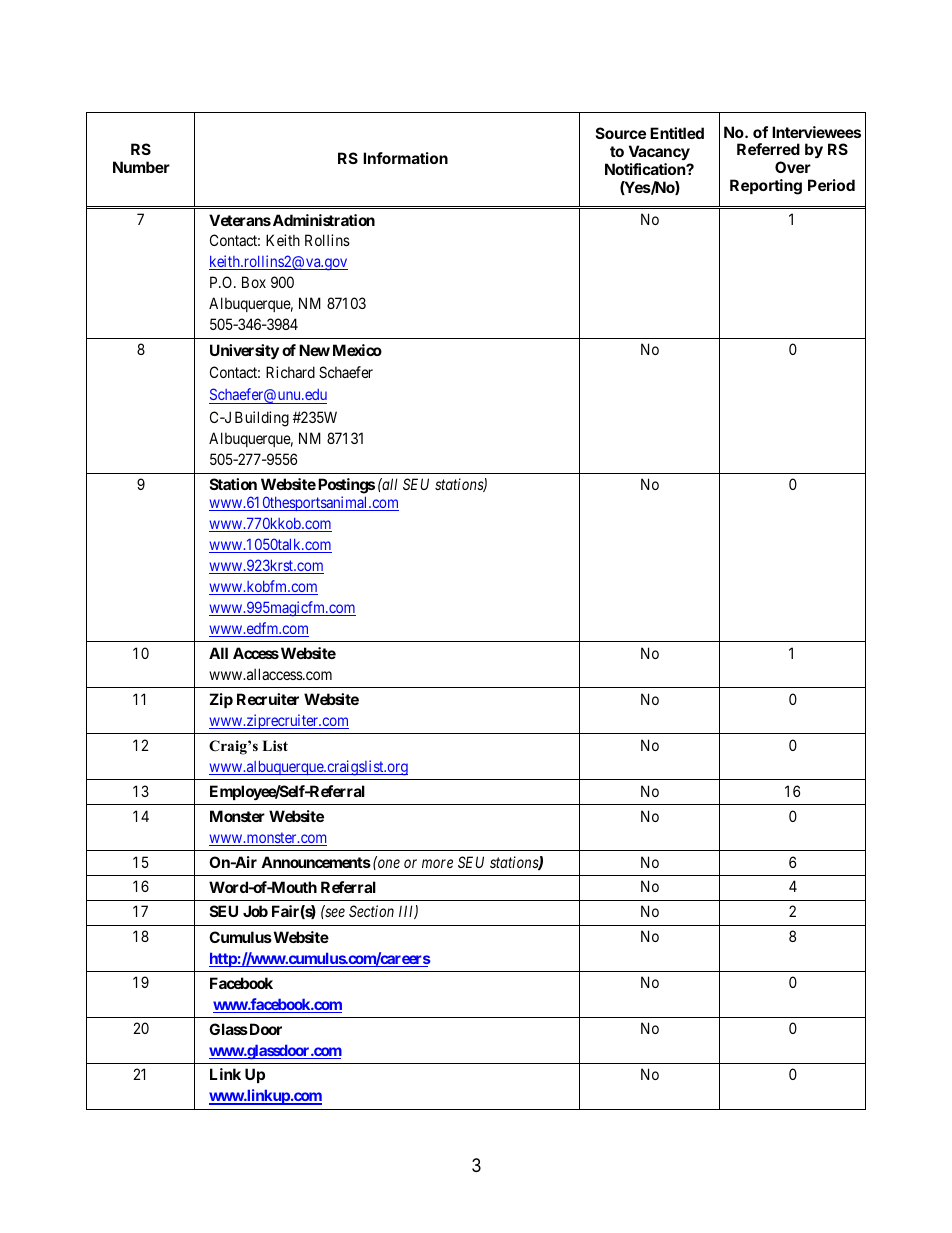  What do you see at coordinates (357, 350) in the image?
I see `Mexico` at bounding box center [357, 350].
